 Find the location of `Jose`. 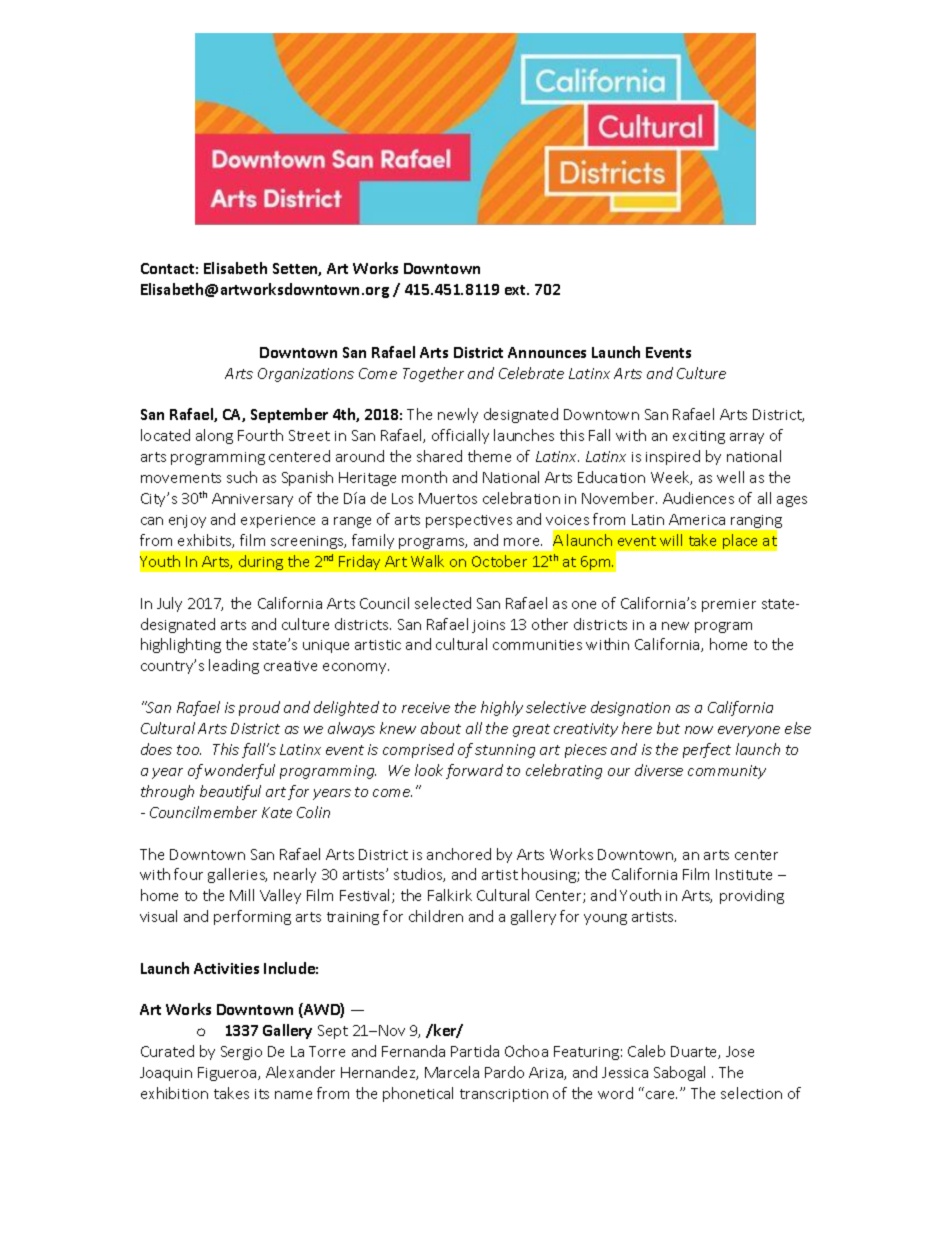

Jose is located at coordinates (740, 1051).
